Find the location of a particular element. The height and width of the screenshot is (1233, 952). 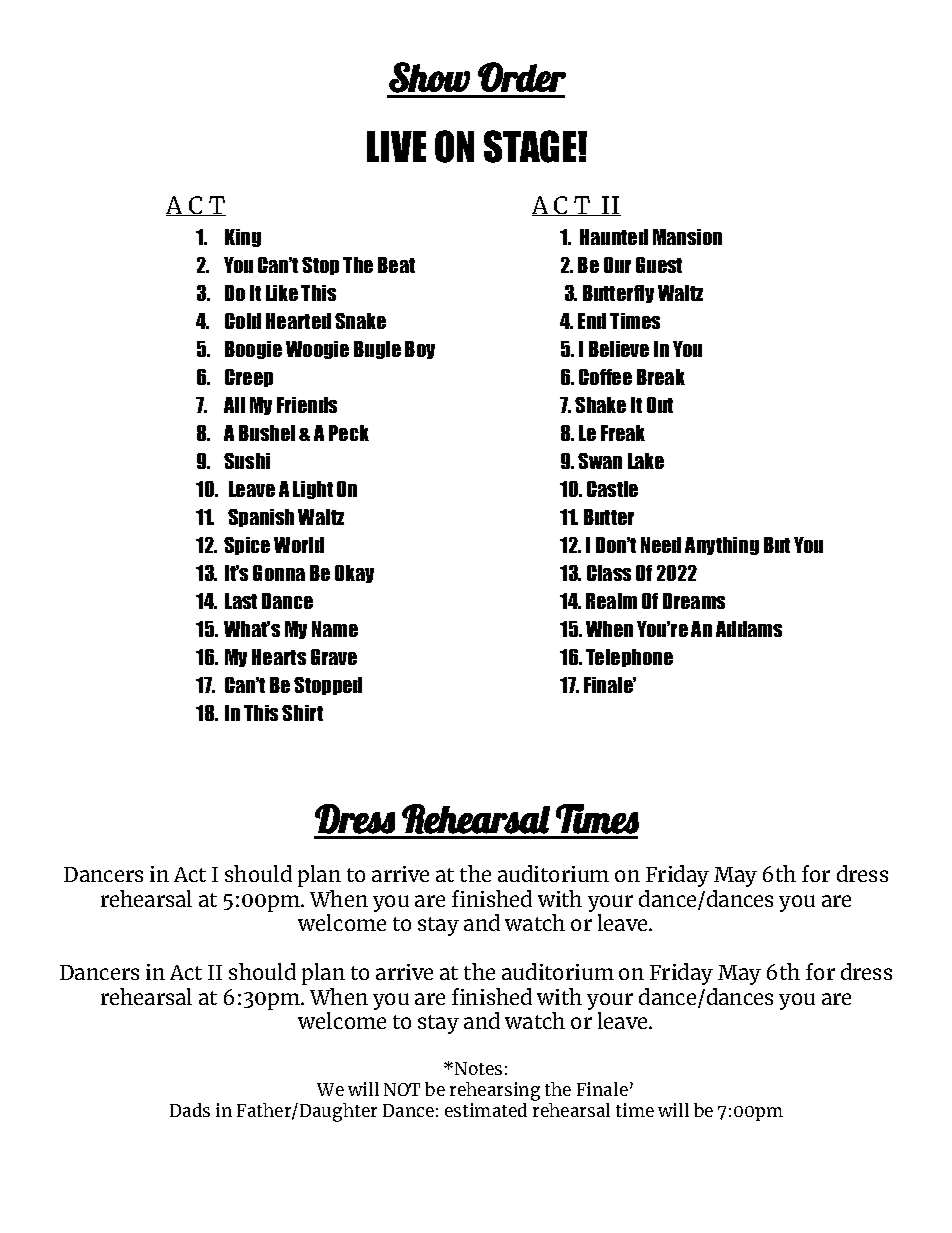

Last is located at coordinates (241, 601).
